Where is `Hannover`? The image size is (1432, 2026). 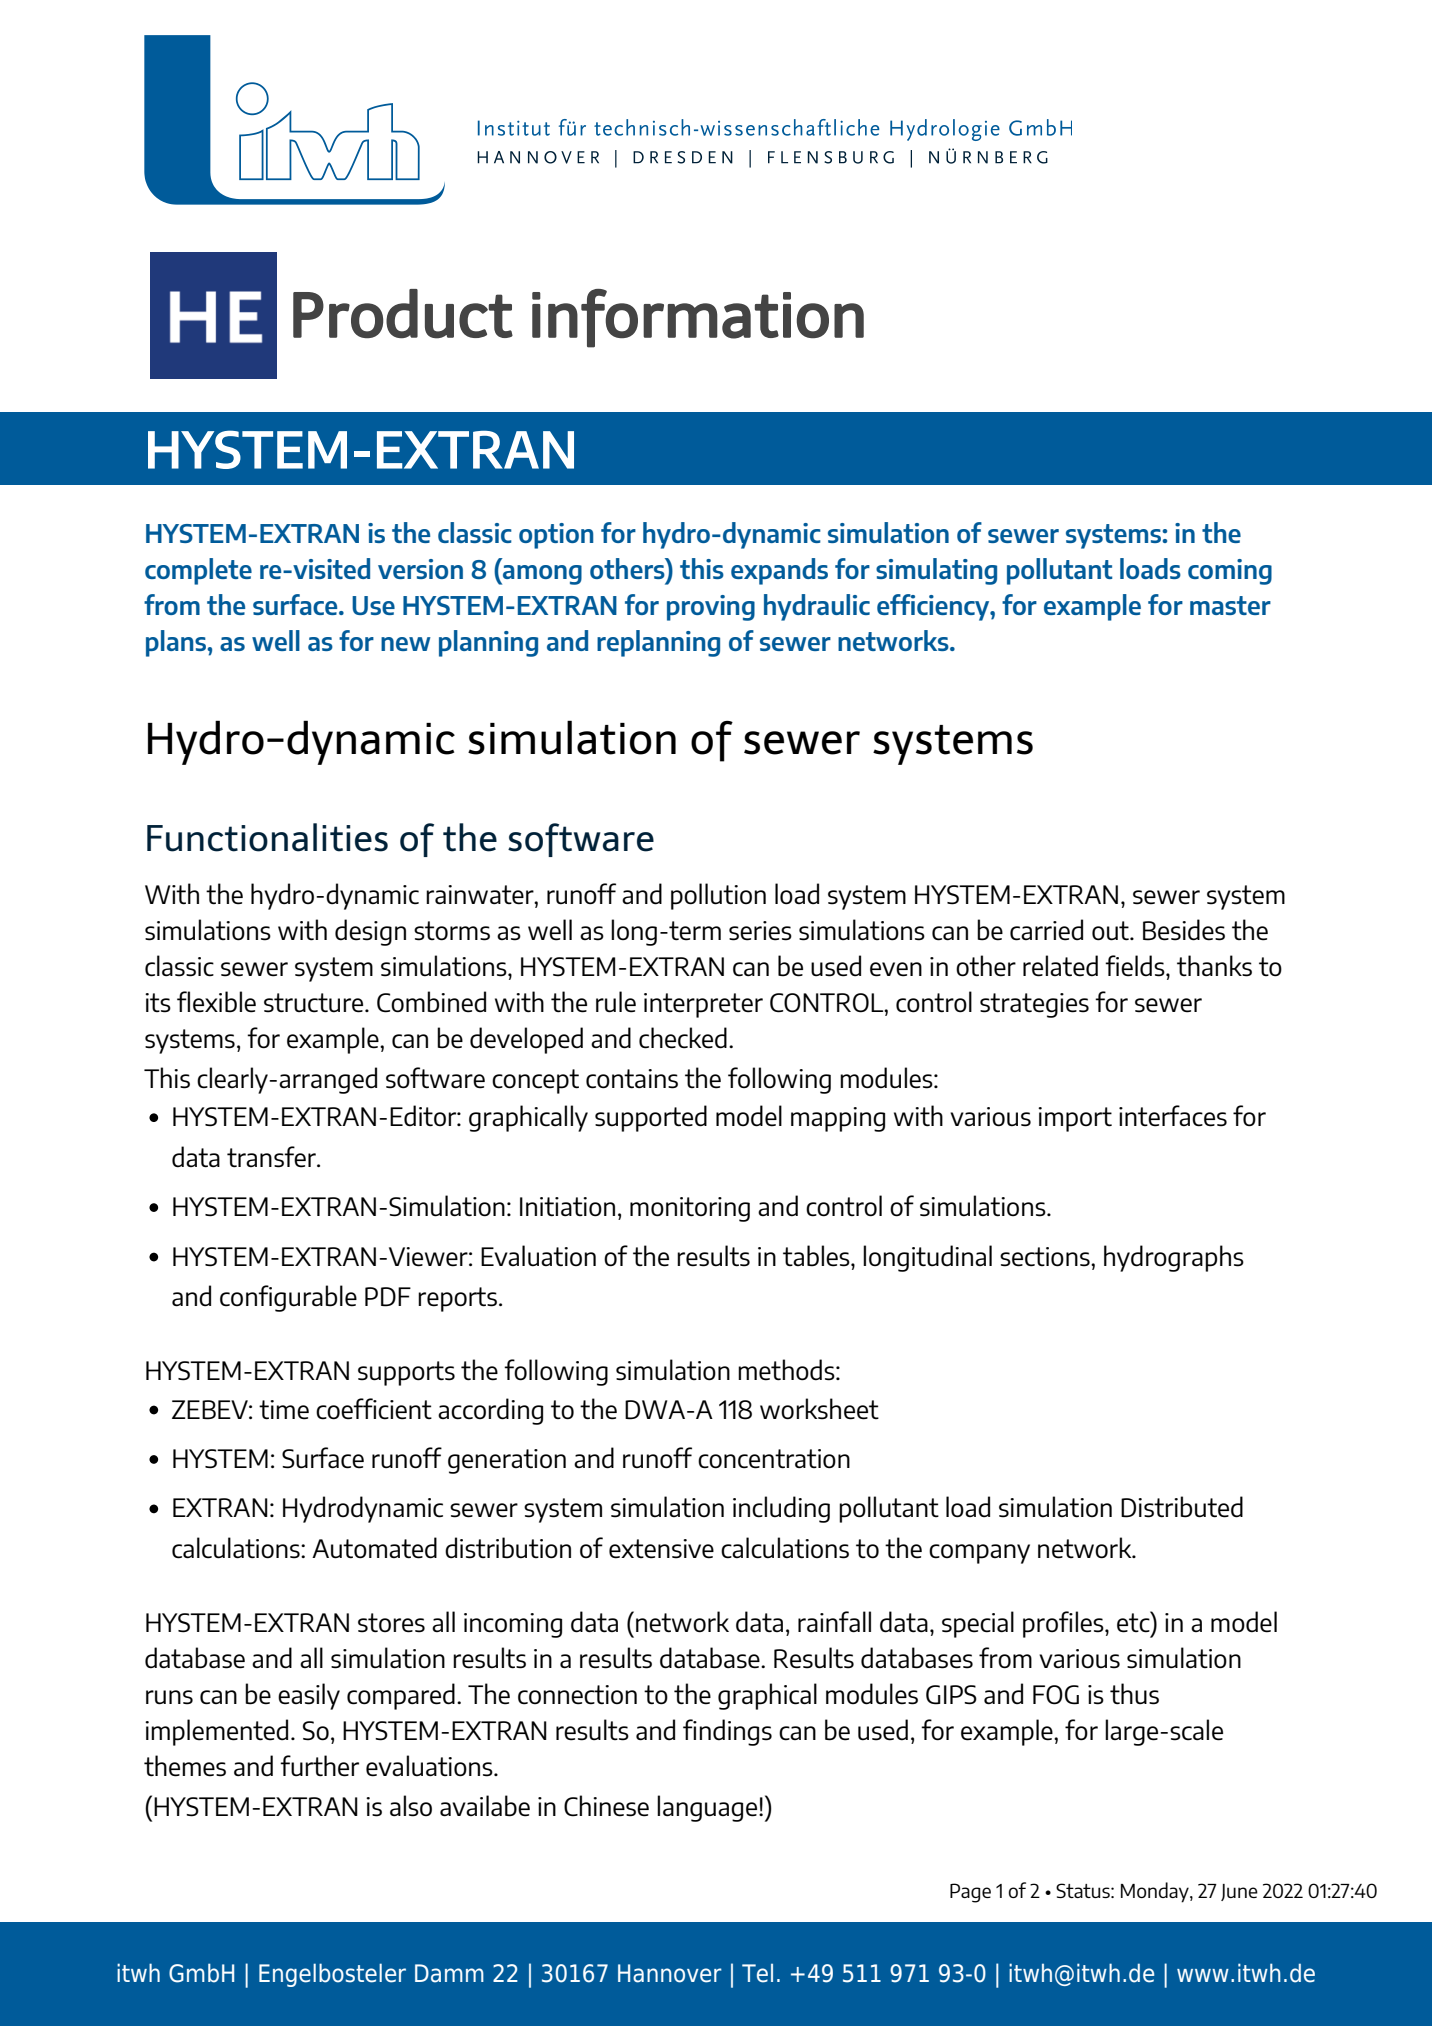 Hannover is located at coordinates (670, 1973).
